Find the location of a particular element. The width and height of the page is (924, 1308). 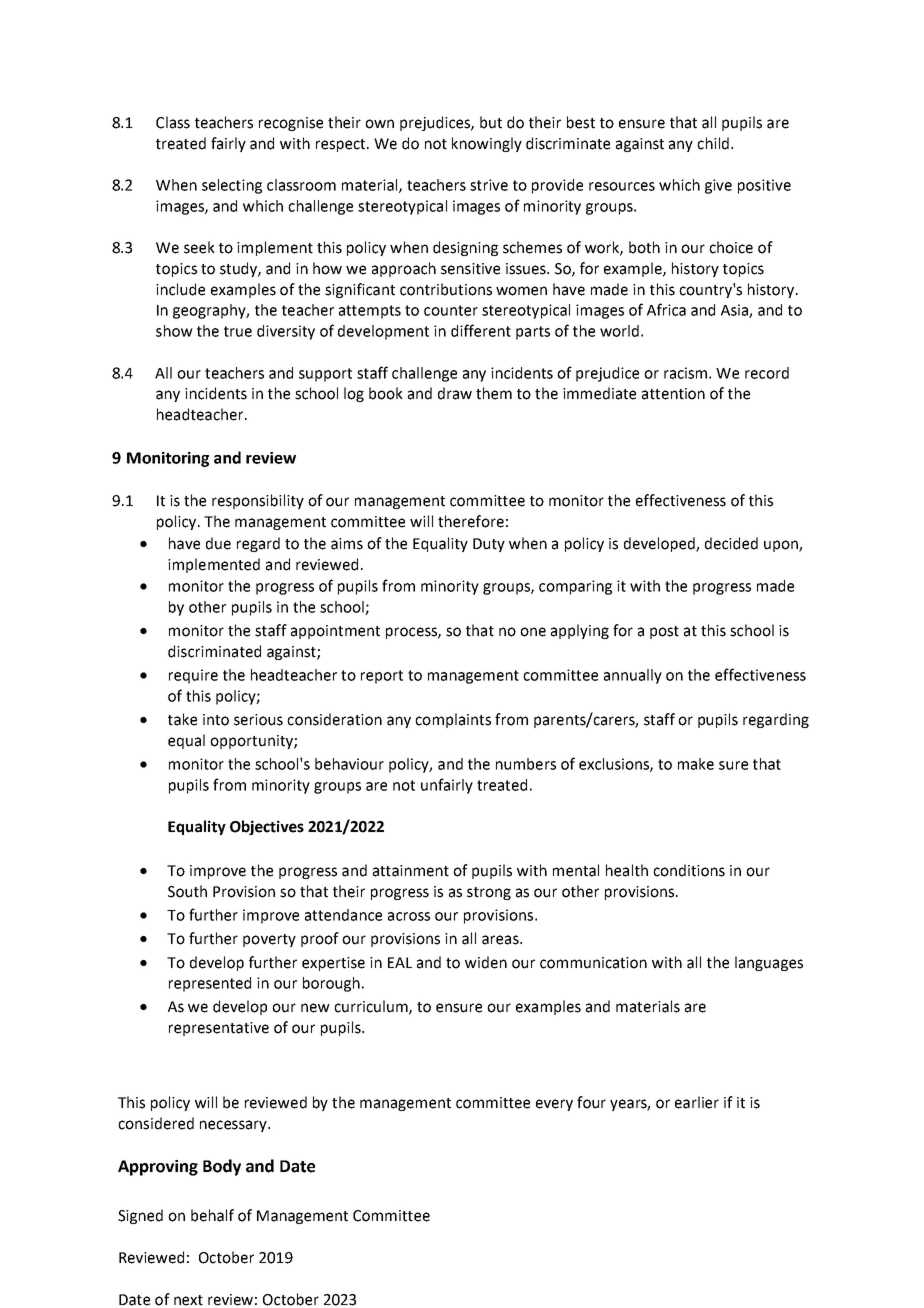

next is located at coordinates (188, 1300).
